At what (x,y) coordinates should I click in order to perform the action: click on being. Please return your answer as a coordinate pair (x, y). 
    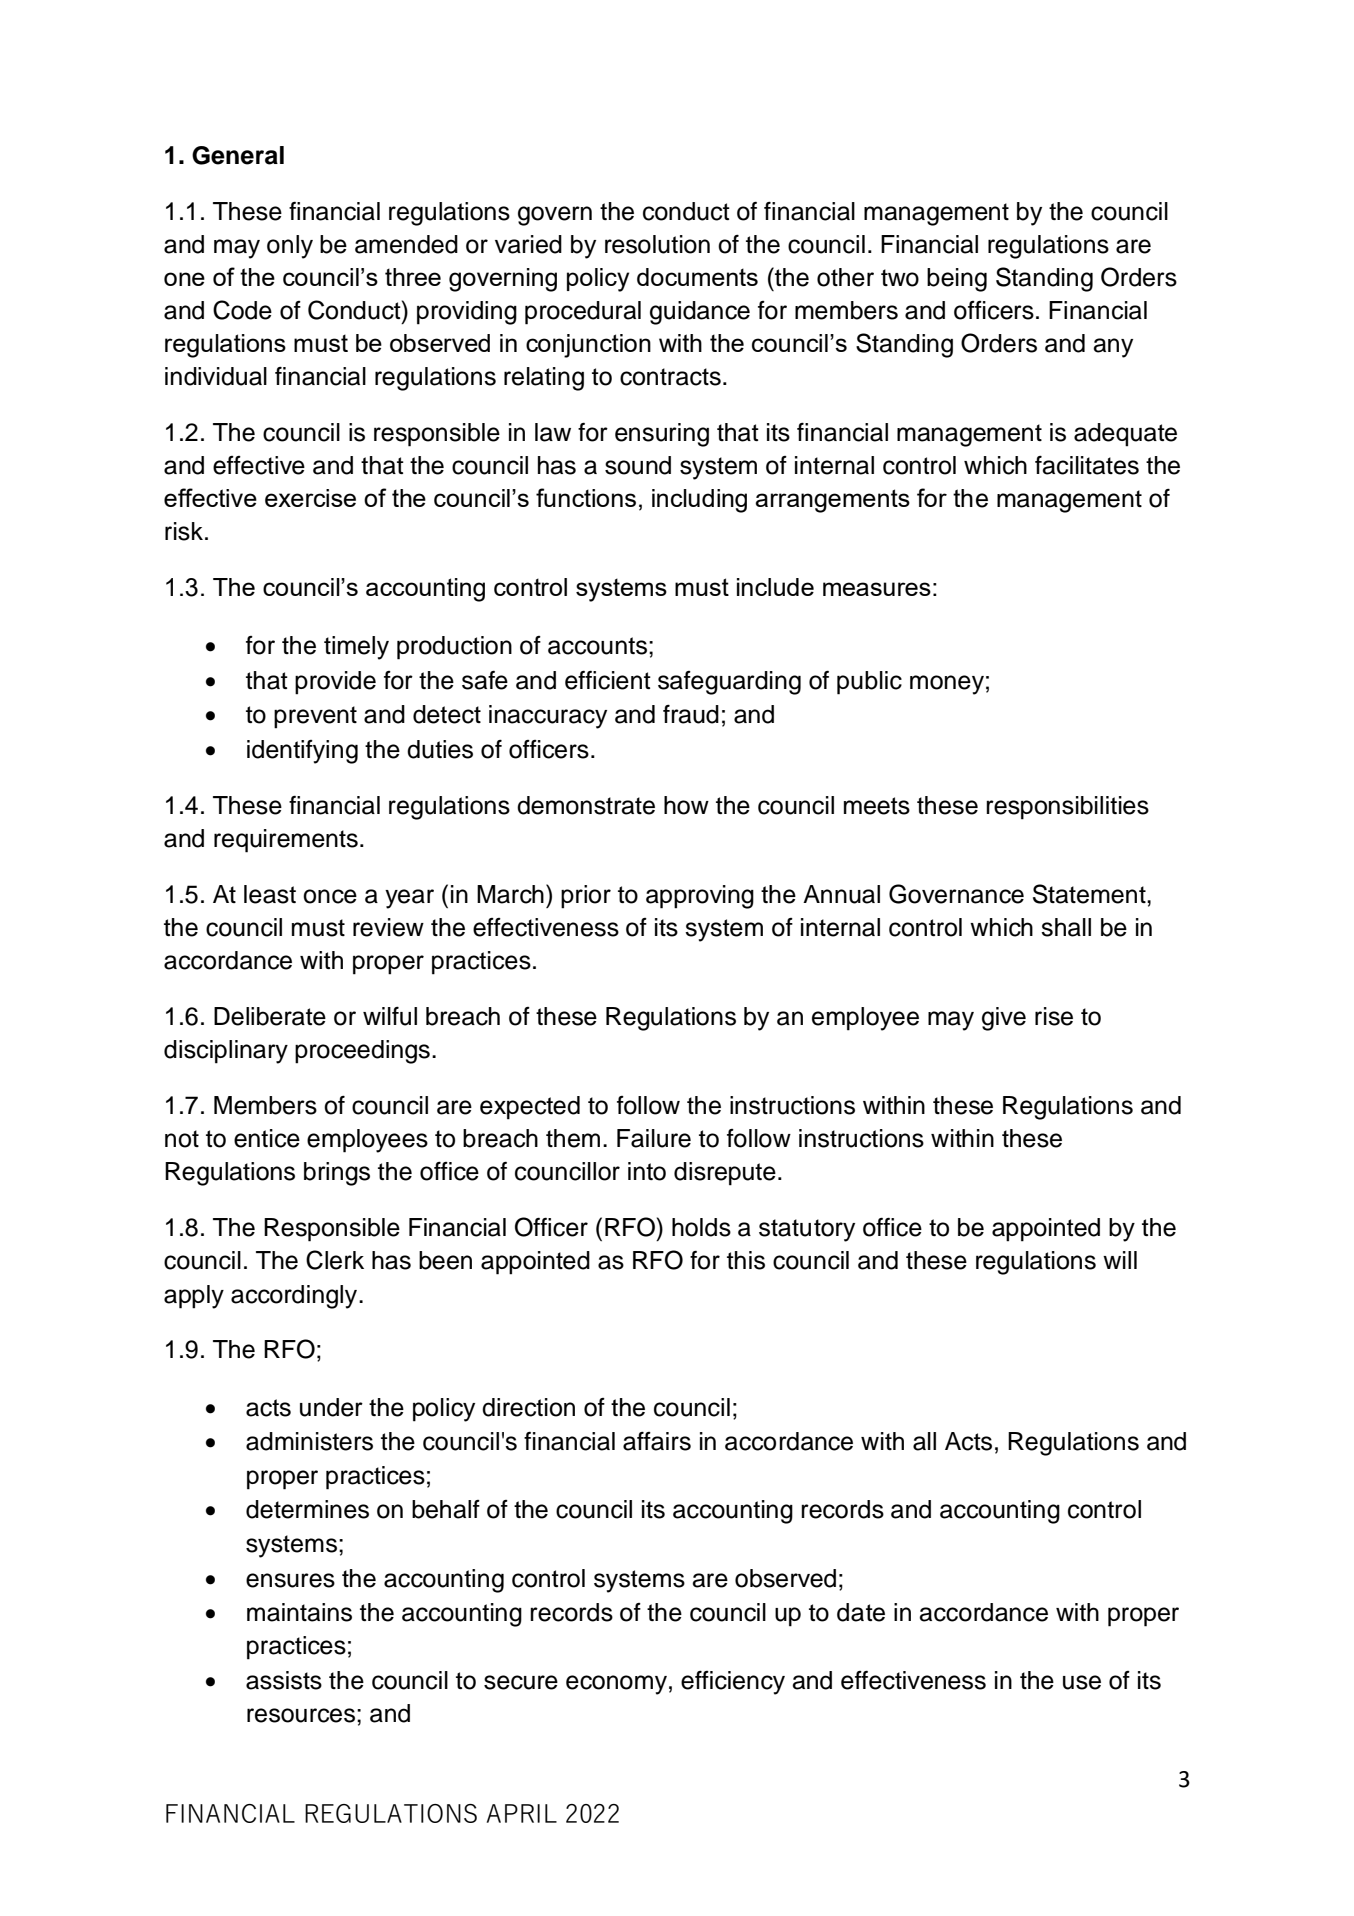
    Looking at the image, I should click on (957, 280).
